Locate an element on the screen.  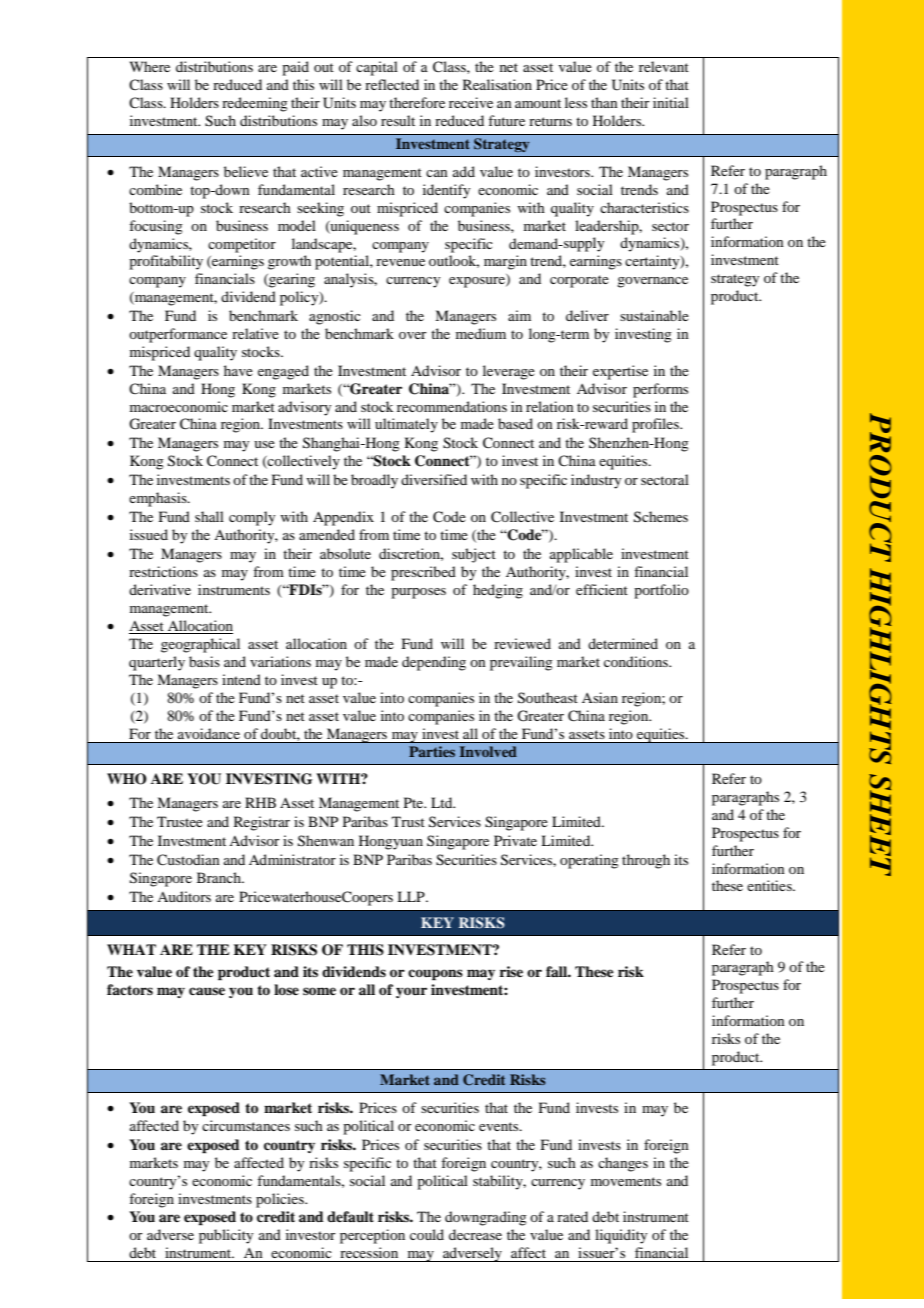
recommendations is located at coordinates (452, 406).
